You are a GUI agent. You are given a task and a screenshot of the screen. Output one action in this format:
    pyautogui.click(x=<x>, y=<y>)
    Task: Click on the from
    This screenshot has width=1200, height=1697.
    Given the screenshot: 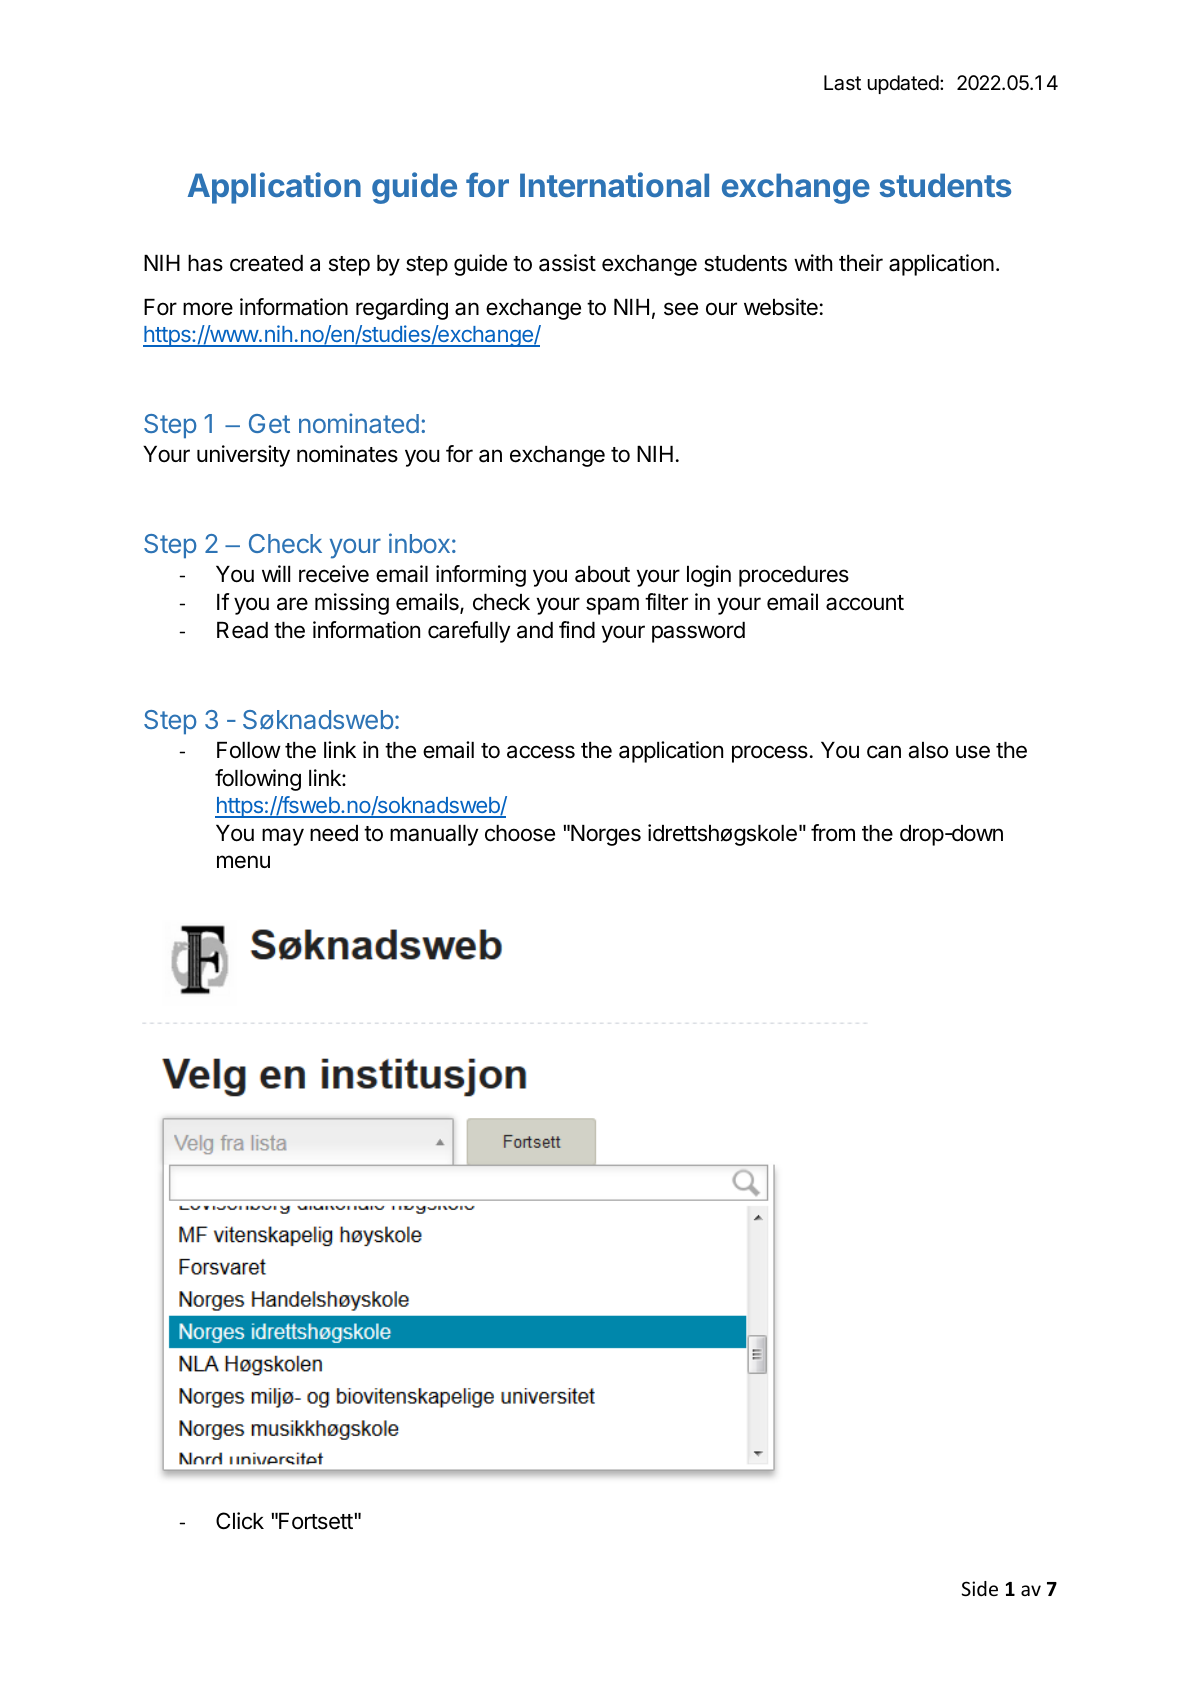 What is the action you would take?
    pyautogui.click(x=833, y=833)
